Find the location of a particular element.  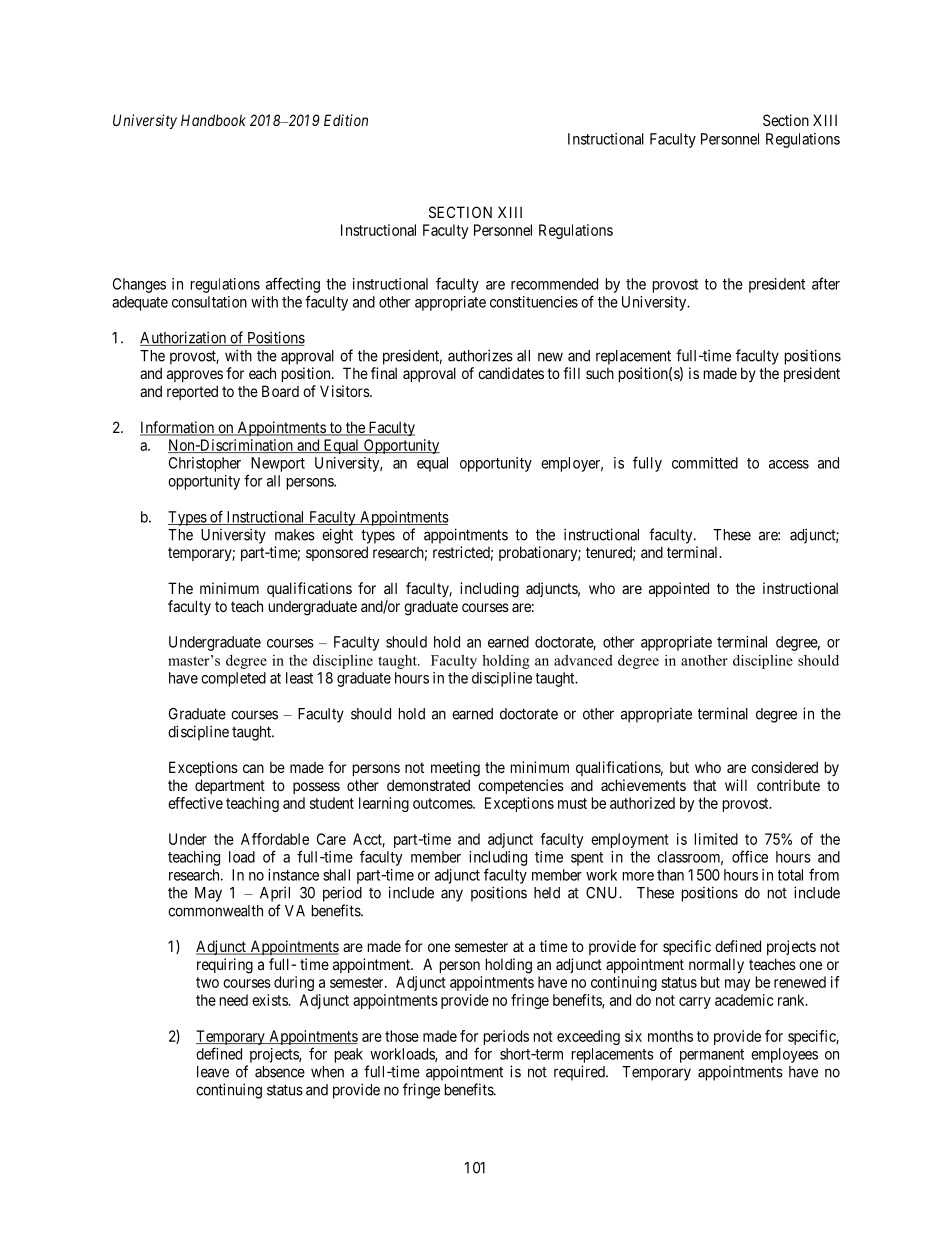

such is located at coordinates (600, 373).
